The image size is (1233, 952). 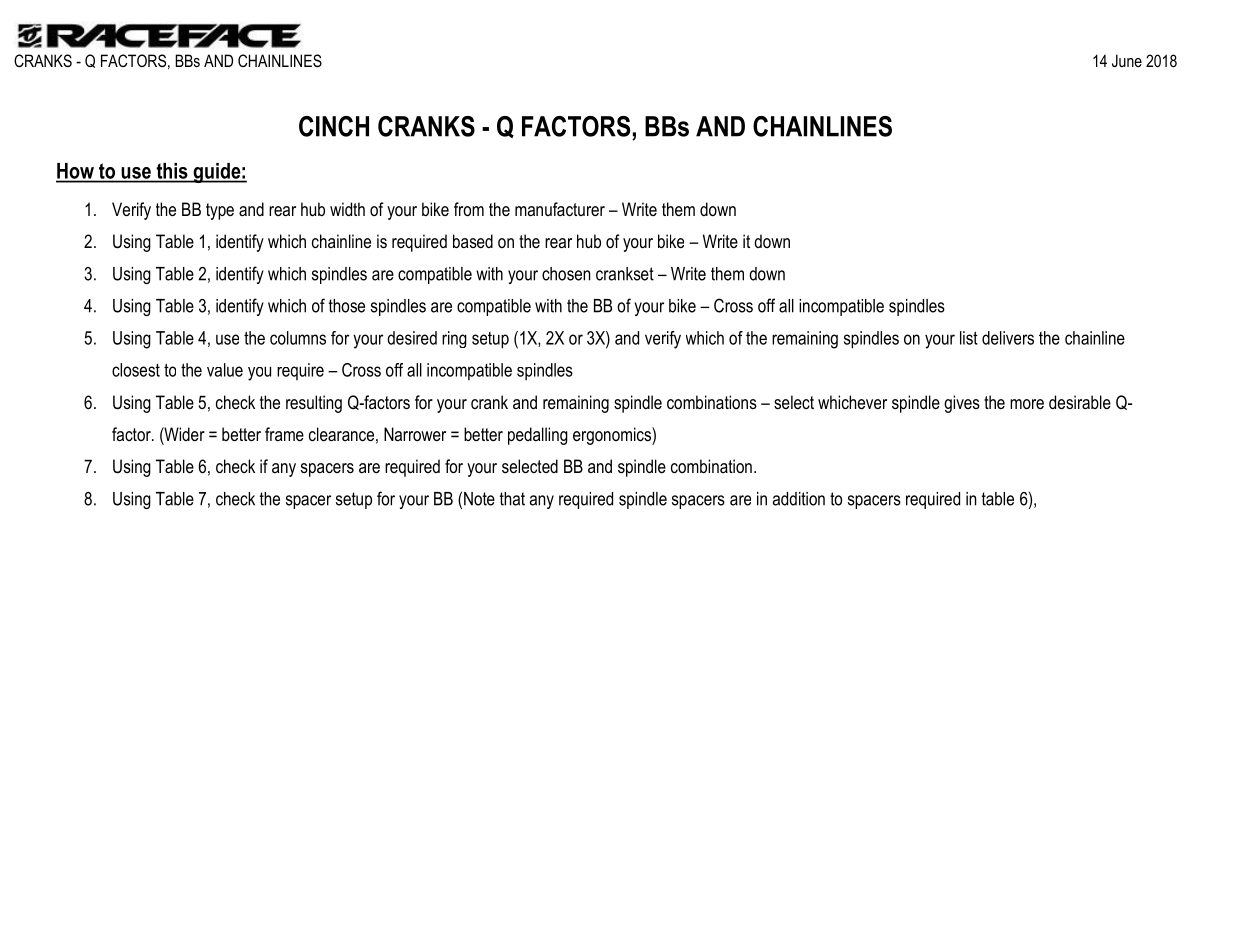 What do you see at coordinates (1127, 60) in the page?
I see `June` at bounding box center [1127, 60].
